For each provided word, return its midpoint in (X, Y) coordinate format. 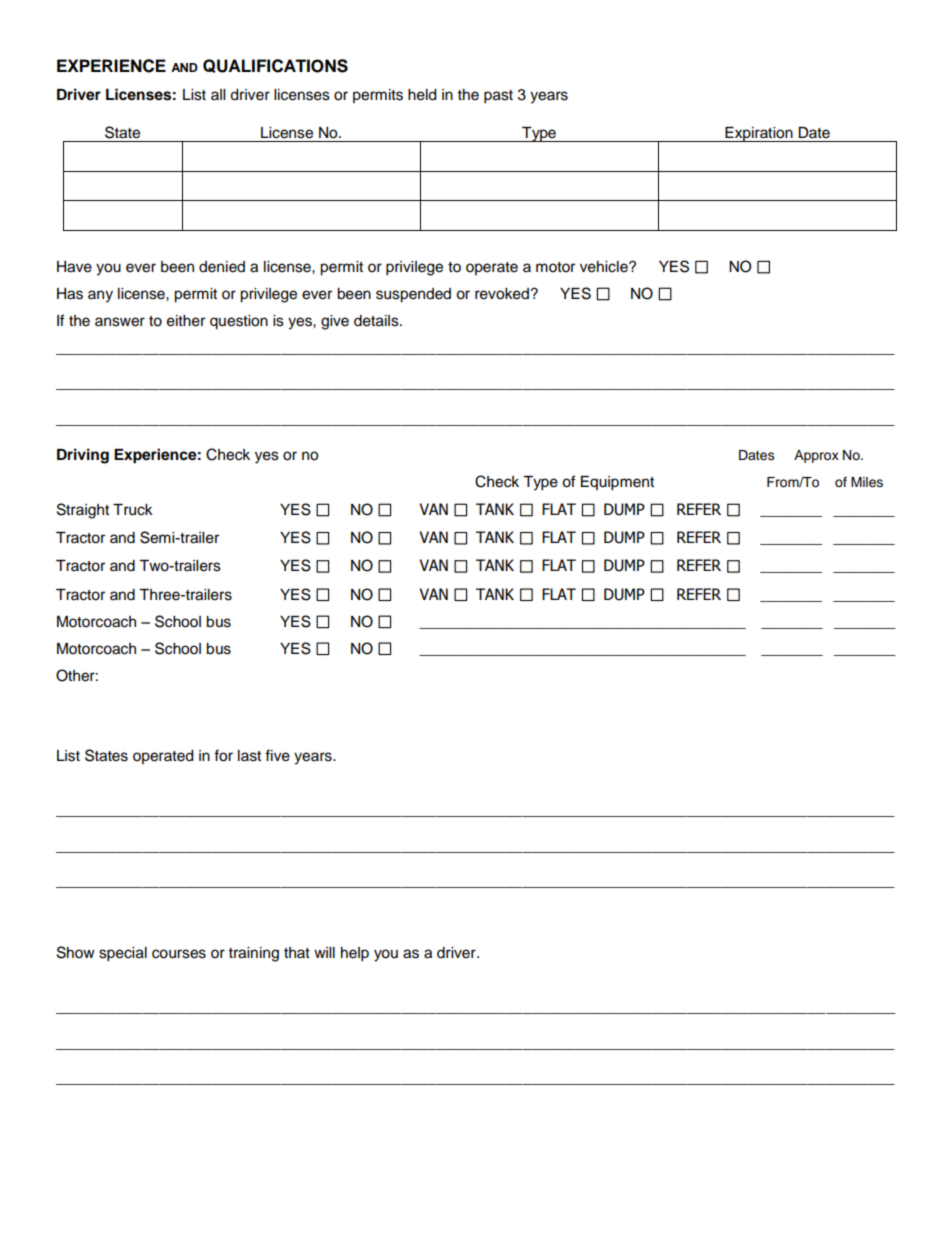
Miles (867, 482)
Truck (133, 510)
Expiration (759, 134)
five (277, 755)
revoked (502, 294)
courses (179, 954)
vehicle (605, 267)
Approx (816, 456)
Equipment (617, 483)
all (218, 94)
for (223, 755)
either (186, 321)
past (498, 97)
